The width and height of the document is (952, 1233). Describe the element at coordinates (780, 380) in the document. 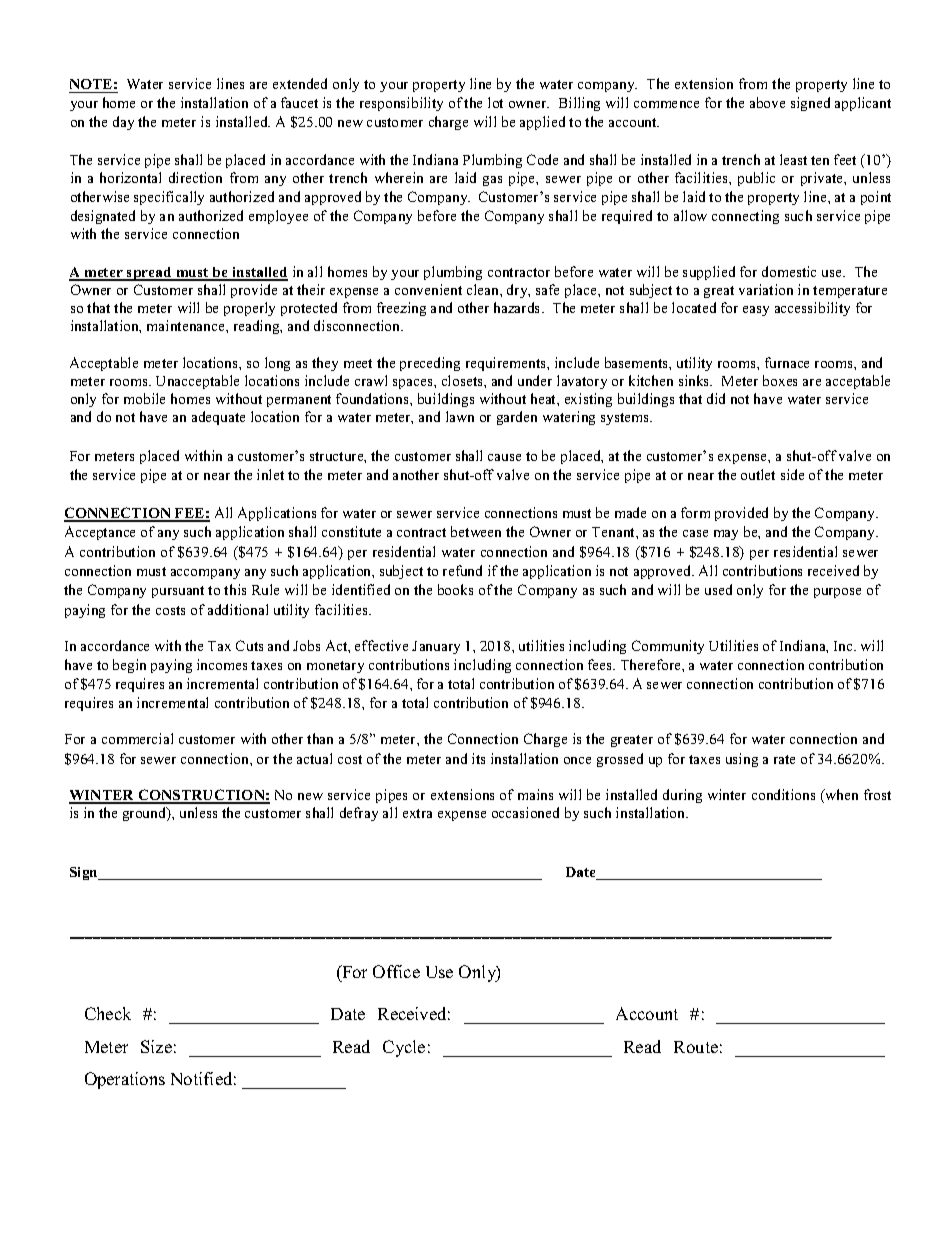

I see `boxes` at that location.
